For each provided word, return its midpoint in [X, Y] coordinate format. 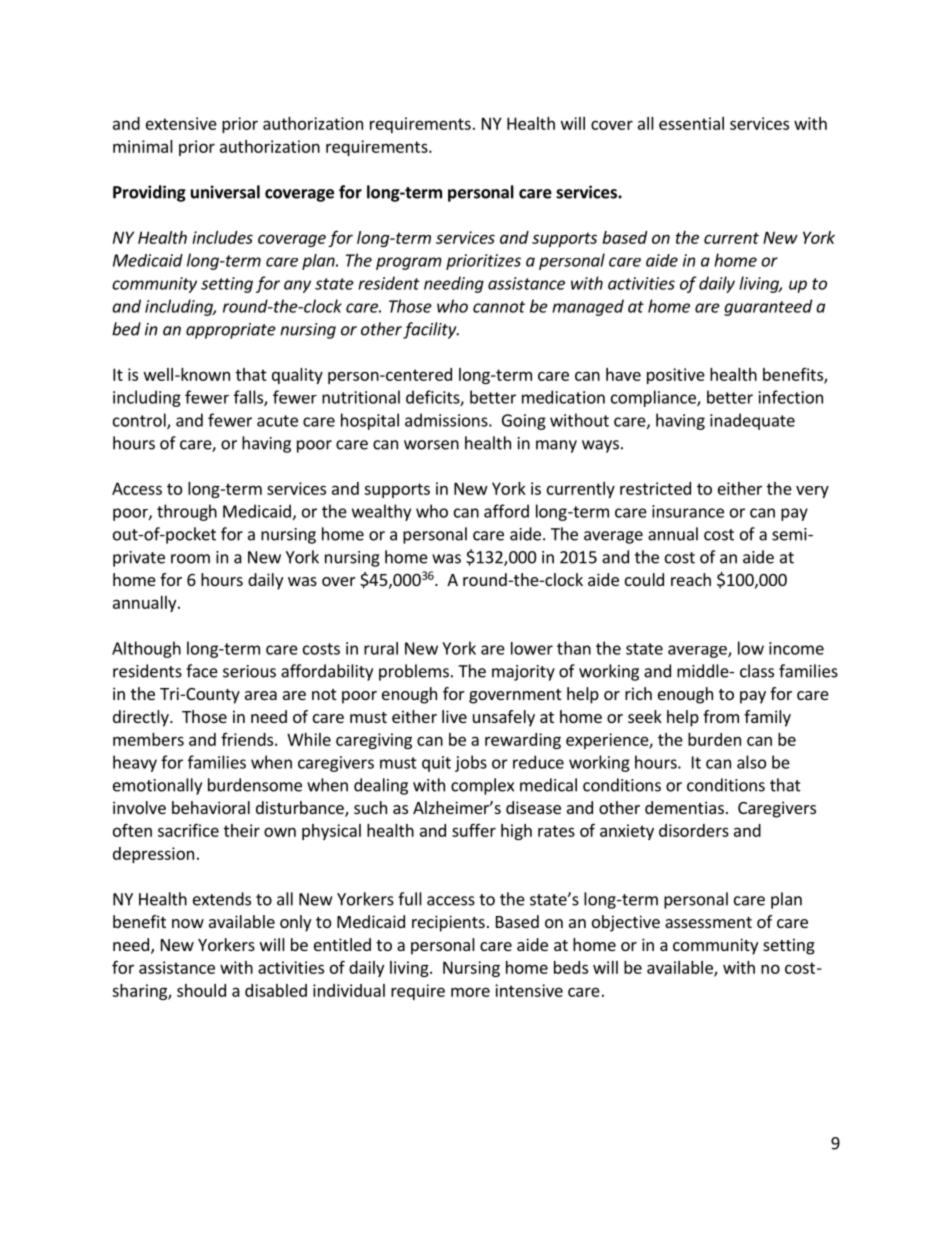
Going [524, 422]
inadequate [752, 421]
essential [691, 123]
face [202, 671]
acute [277, 421]
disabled [276, 990]
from [721, 716]
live [454, 716]
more [470, 992]
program [409, 263]
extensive [181, 123]
